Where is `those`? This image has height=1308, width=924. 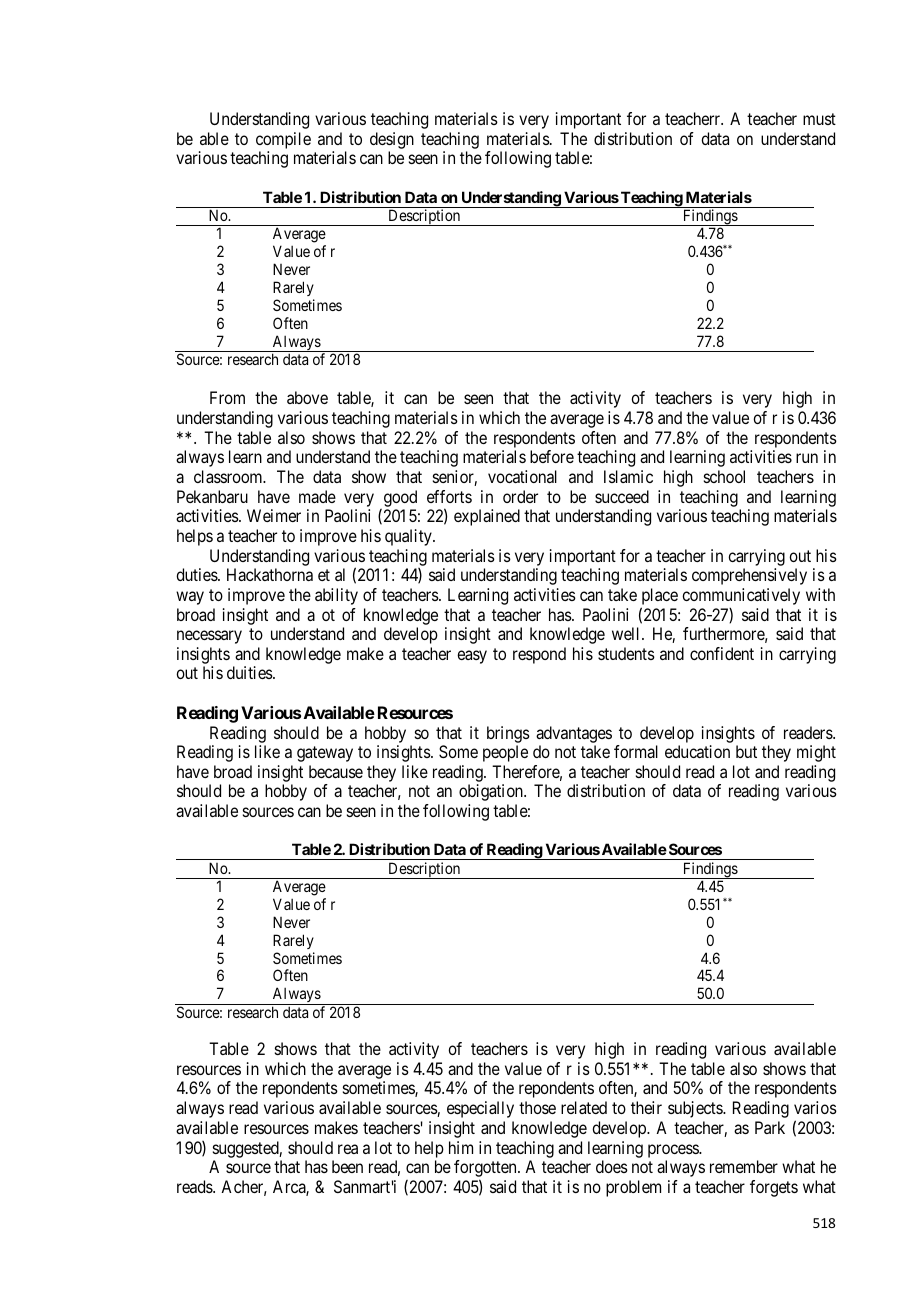 those is located at coordinates (537, 1107).
